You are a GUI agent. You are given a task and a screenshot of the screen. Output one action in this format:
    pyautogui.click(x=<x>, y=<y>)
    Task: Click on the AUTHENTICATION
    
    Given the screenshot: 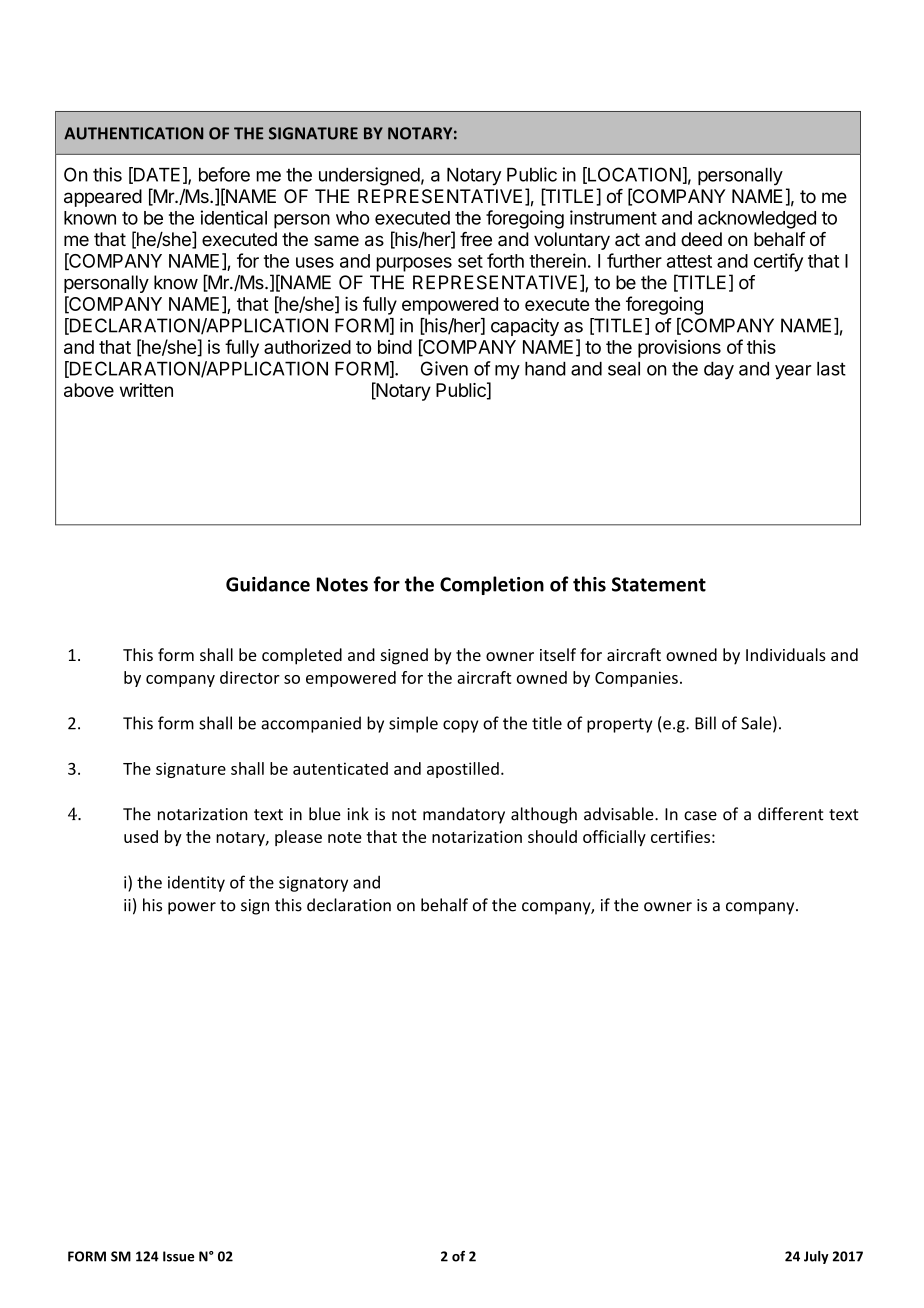 What is the action you would take?
    pyautogui.click(x=133, y=133)
